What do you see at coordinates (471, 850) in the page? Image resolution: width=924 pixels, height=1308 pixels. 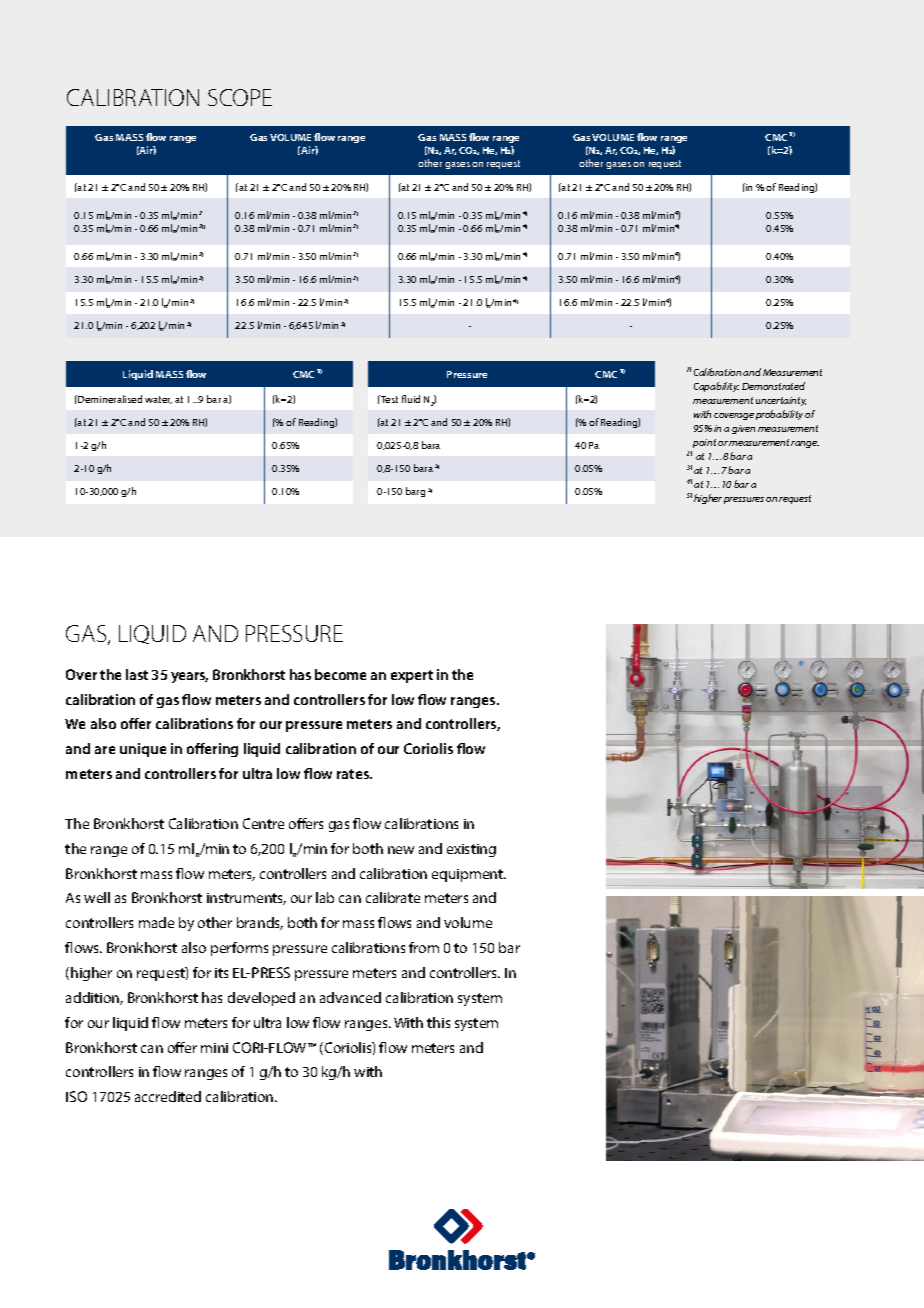 I see `existing` at bounding box center [471, 850].
